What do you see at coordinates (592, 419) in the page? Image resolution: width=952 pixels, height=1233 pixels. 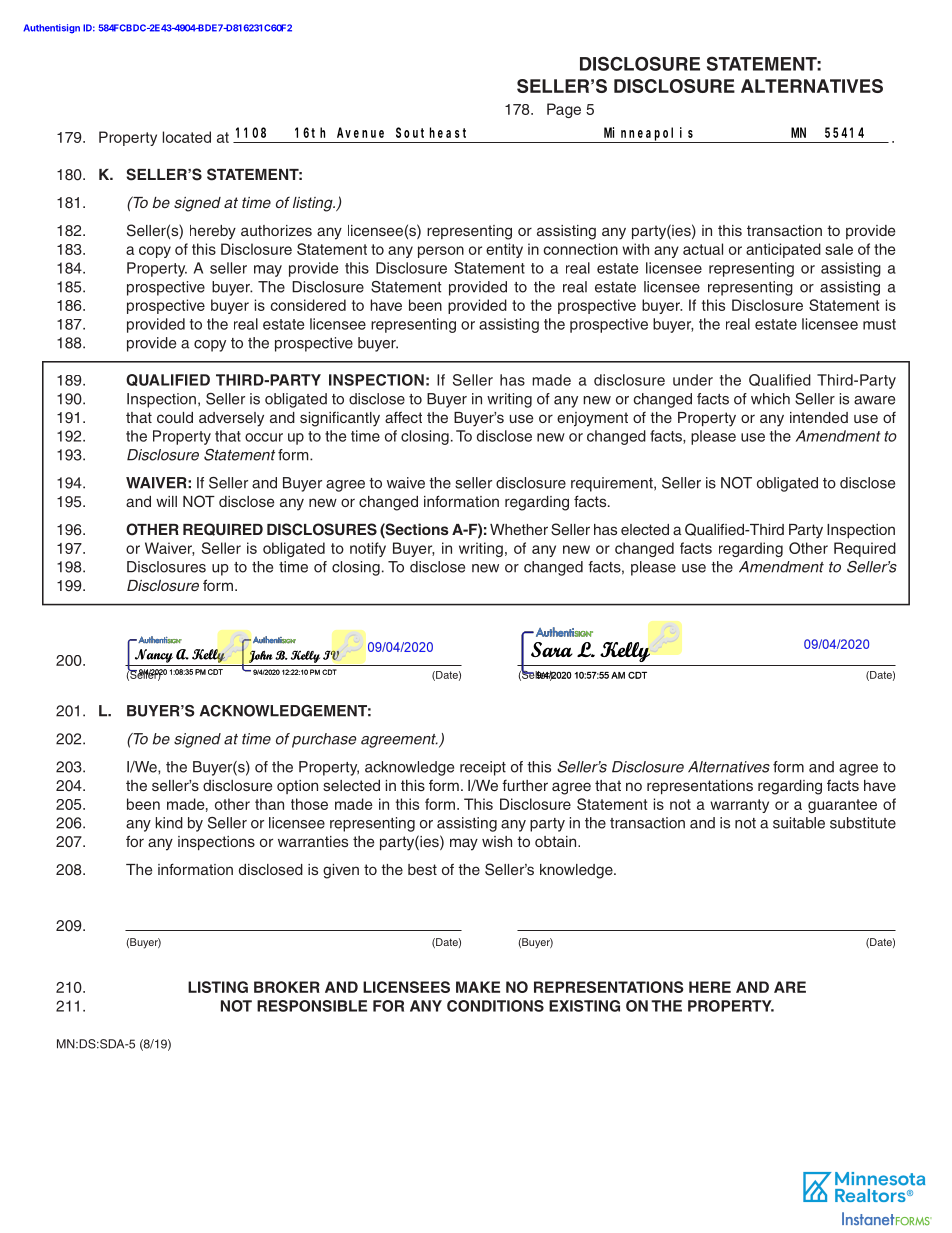 I see `enjoyment` at bounding box center [592, 419].
